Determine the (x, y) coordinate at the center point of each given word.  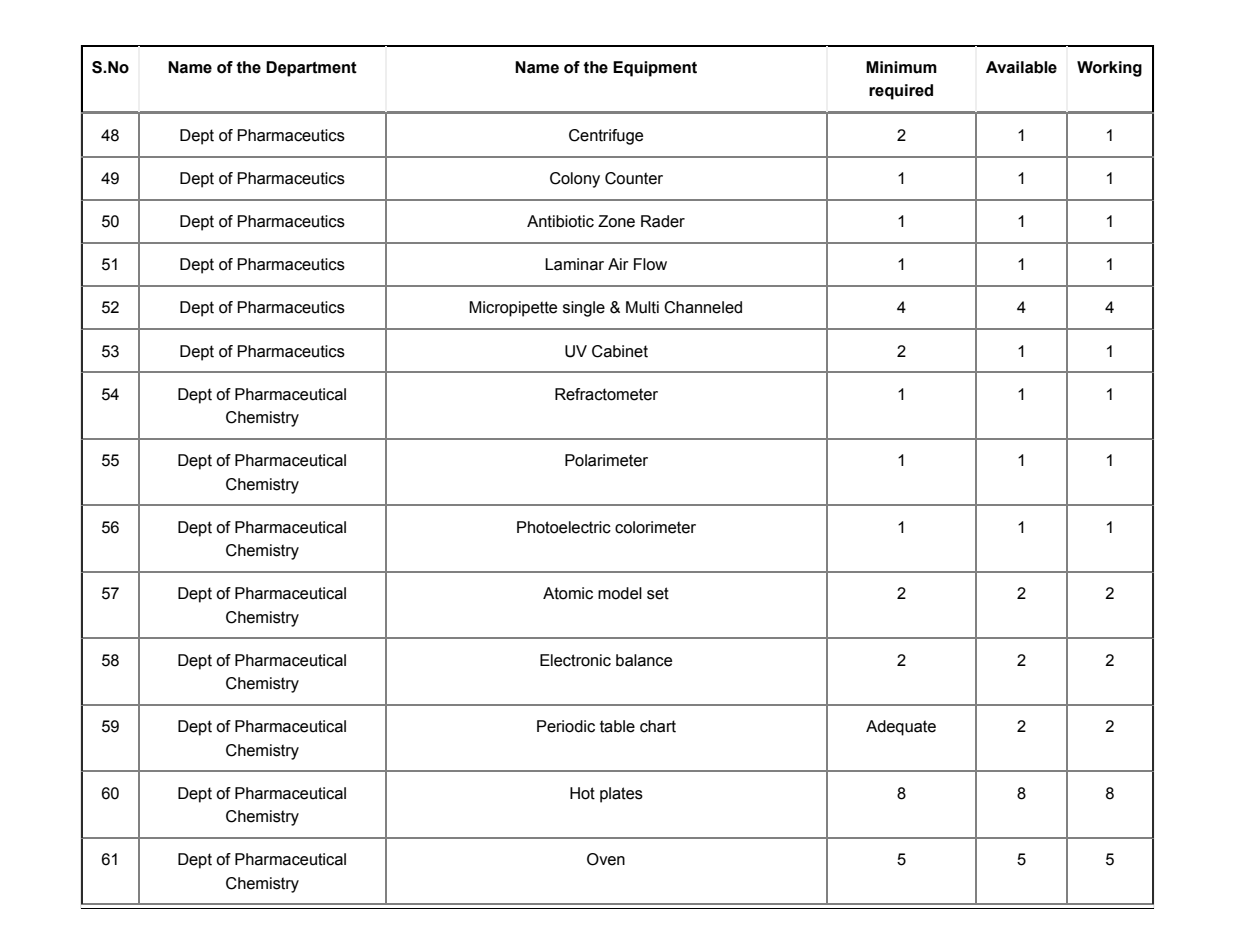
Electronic (575, 660)
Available (1021, 67)
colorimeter (655, 527)
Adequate (901, 728)
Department (311, 69)
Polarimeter (606, 460)
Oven (606, 859)
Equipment (655, 69)
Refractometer (606, 394)
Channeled (703, 307)
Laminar (574, 264)
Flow (650, 264)
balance (644, 660)
